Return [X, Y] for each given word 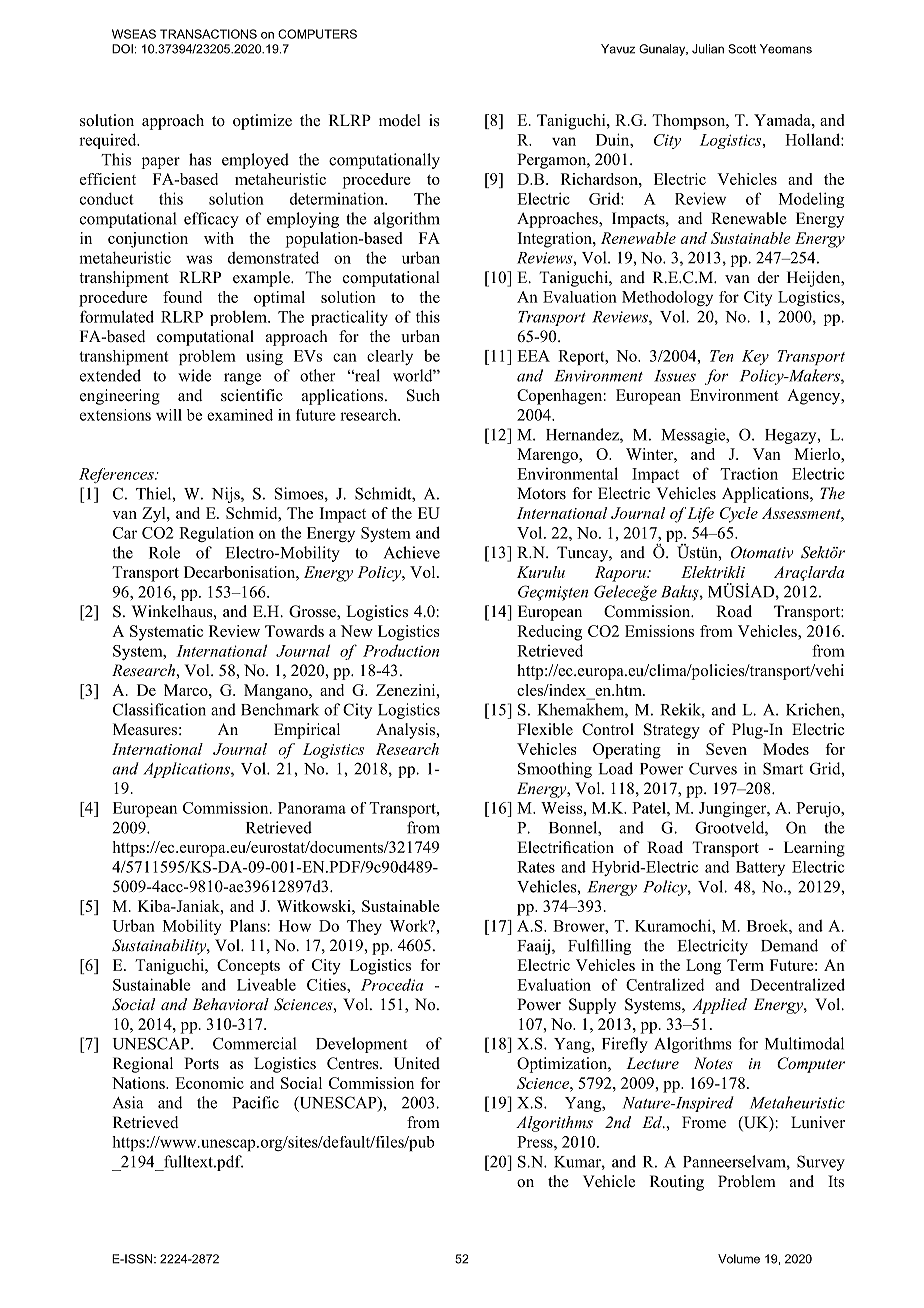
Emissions [659, 631]
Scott [742, 49]
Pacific [255, 1102]
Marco [187, 690]
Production [401, 650]
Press [536, 1142]
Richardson [600, 179]
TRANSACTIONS [208, 34]
